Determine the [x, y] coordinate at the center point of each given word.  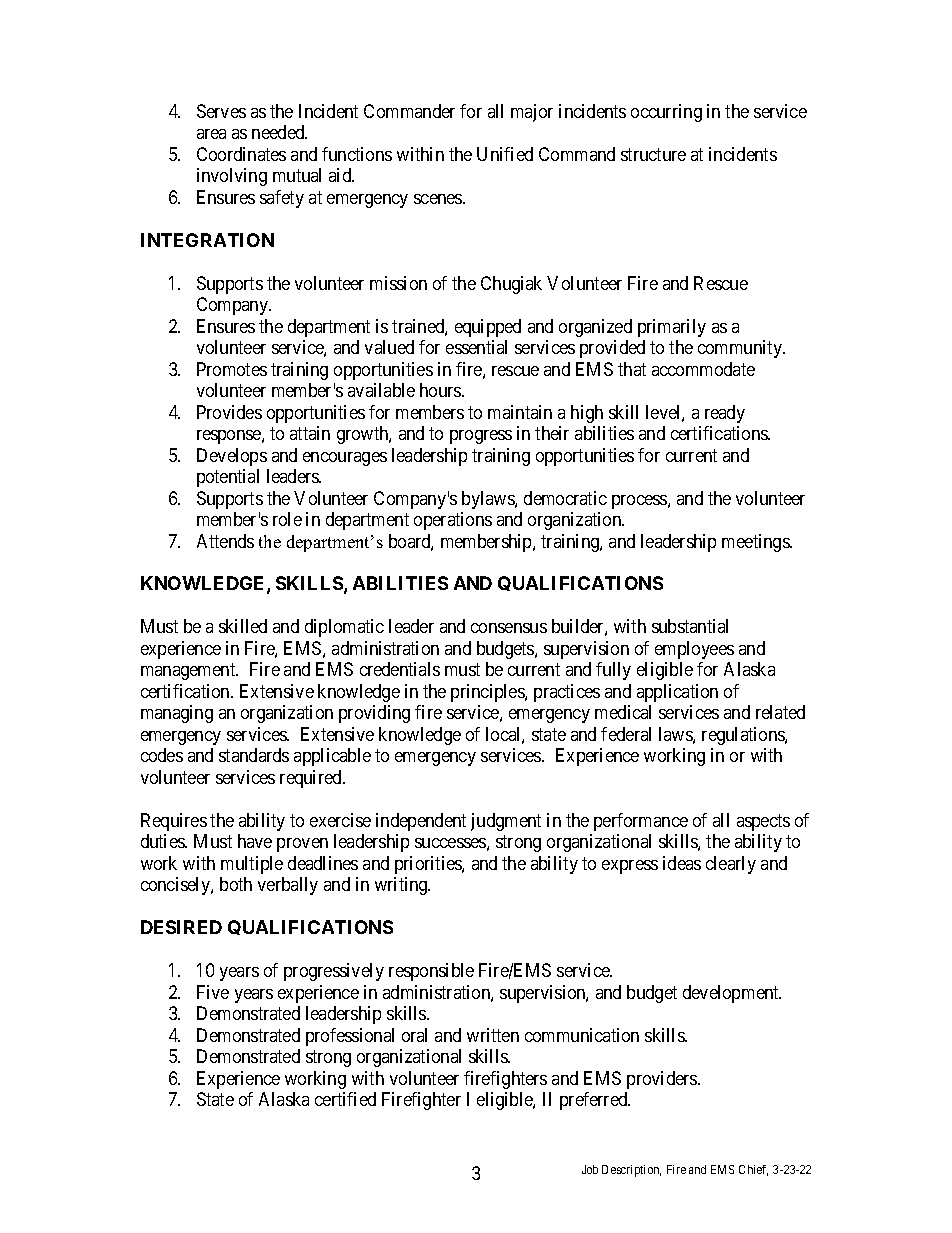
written [493, 1035]
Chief [753, 1170]
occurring [666, 113]
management [189, 672]
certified [345, 1099]
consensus [509, 628]
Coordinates [241, 154]
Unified [505, 154]
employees [694, 650]
